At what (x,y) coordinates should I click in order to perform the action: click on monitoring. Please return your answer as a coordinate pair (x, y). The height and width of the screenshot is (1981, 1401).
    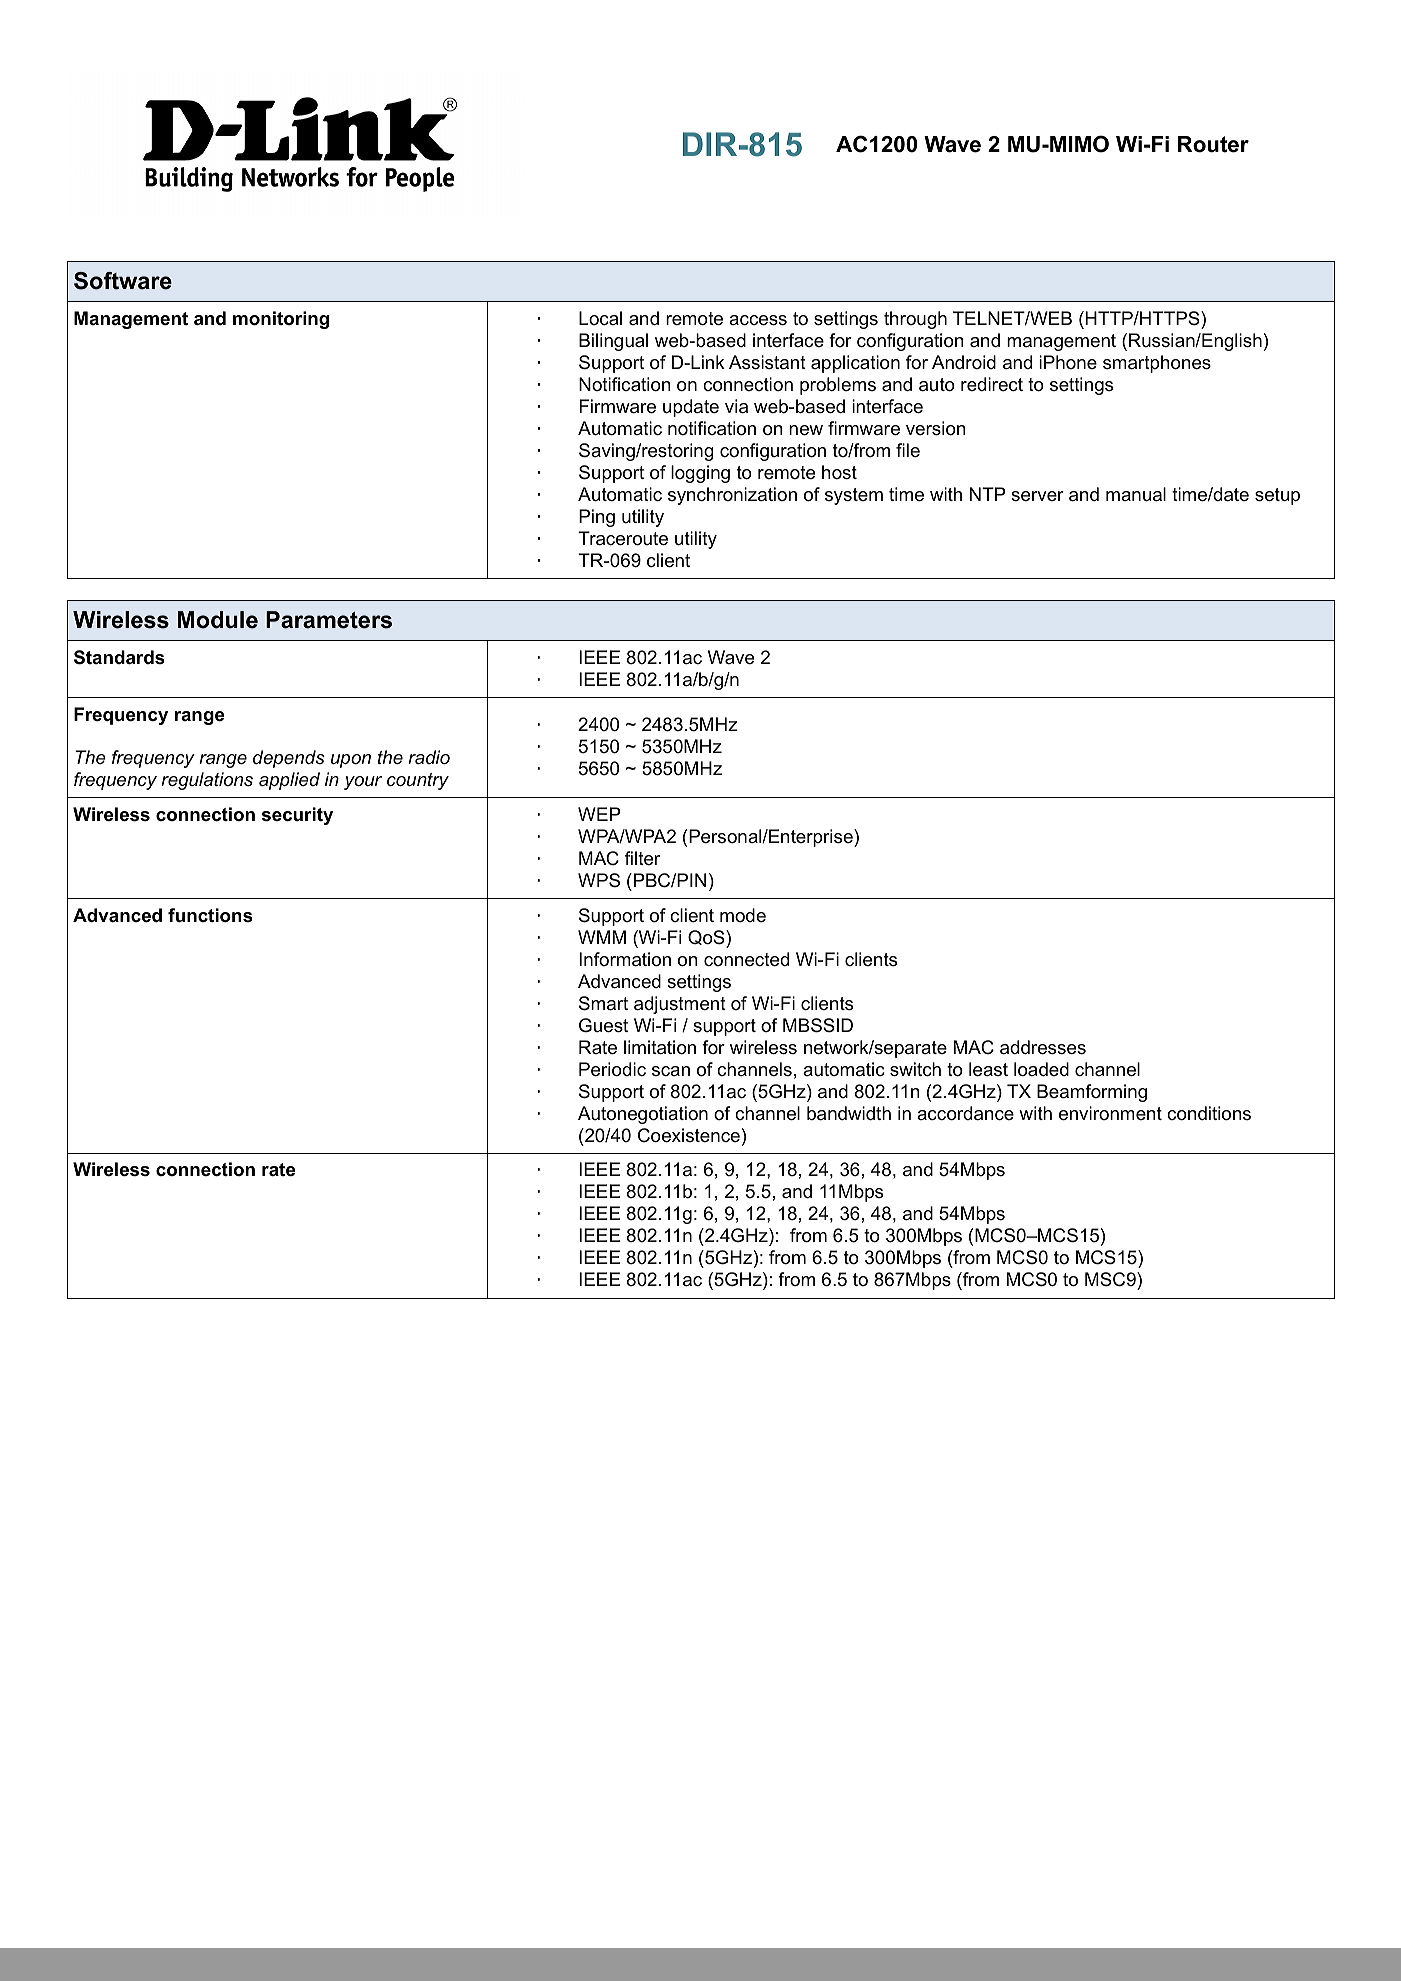
    Looking at the image, I should click on (281, 320).
